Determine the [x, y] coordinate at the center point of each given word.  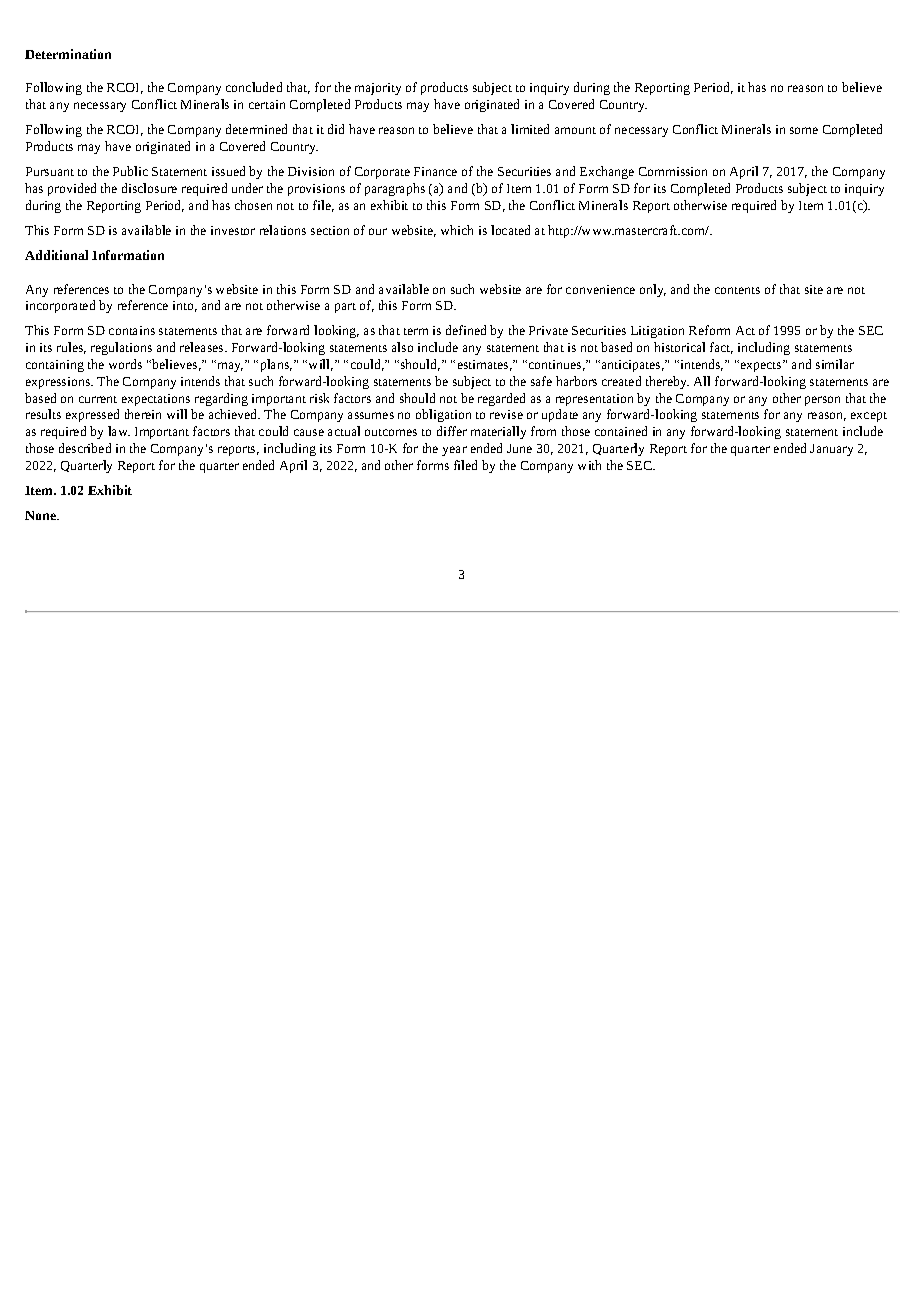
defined [466, 330]
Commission [673, 171]
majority [378, 89]
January [831, 450]
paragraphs [395, 189]
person [822, 401]
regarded [501, 399]
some [804, 130]
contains [132, 330]
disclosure [149, 188]
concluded [254, 87]
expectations [156, 400]
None [42, 515]
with [589, 465]
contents [737, 290]
